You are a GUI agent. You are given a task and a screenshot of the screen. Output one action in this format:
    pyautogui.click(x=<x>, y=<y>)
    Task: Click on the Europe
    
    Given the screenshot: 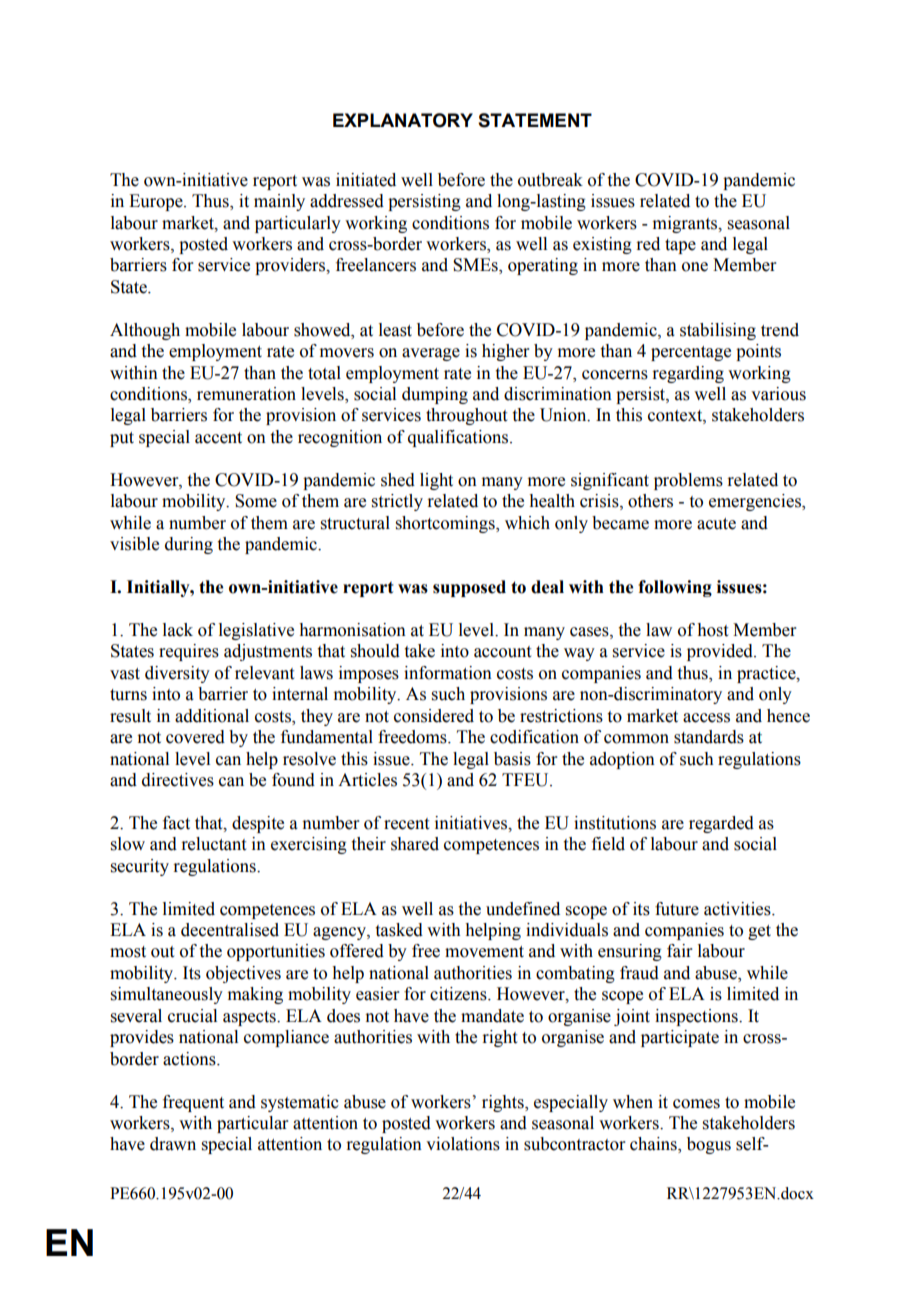 What is the action you would take?
    pyautogui.click(x=157, y=202)
